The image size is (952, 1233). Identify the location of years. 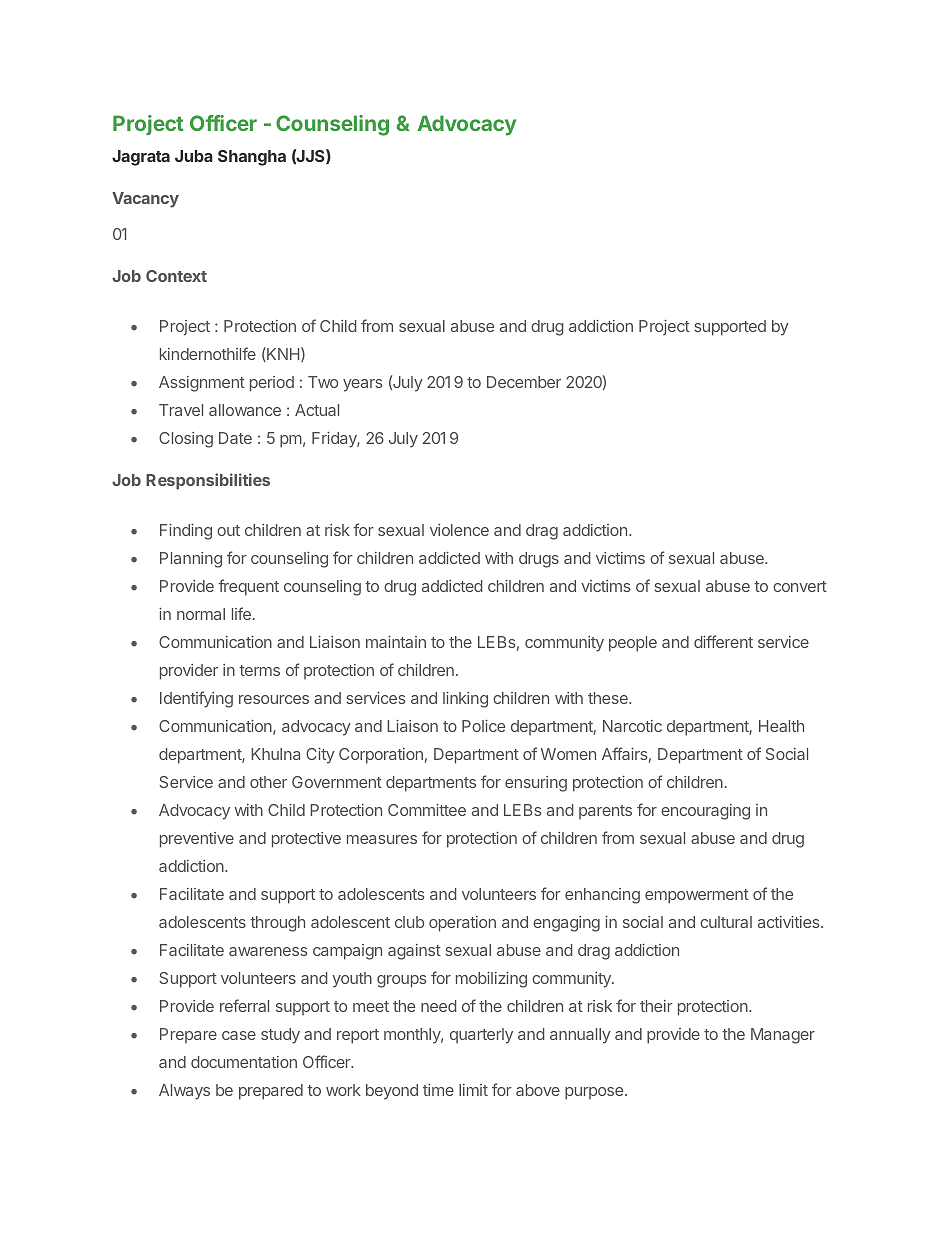
(363, 385).
